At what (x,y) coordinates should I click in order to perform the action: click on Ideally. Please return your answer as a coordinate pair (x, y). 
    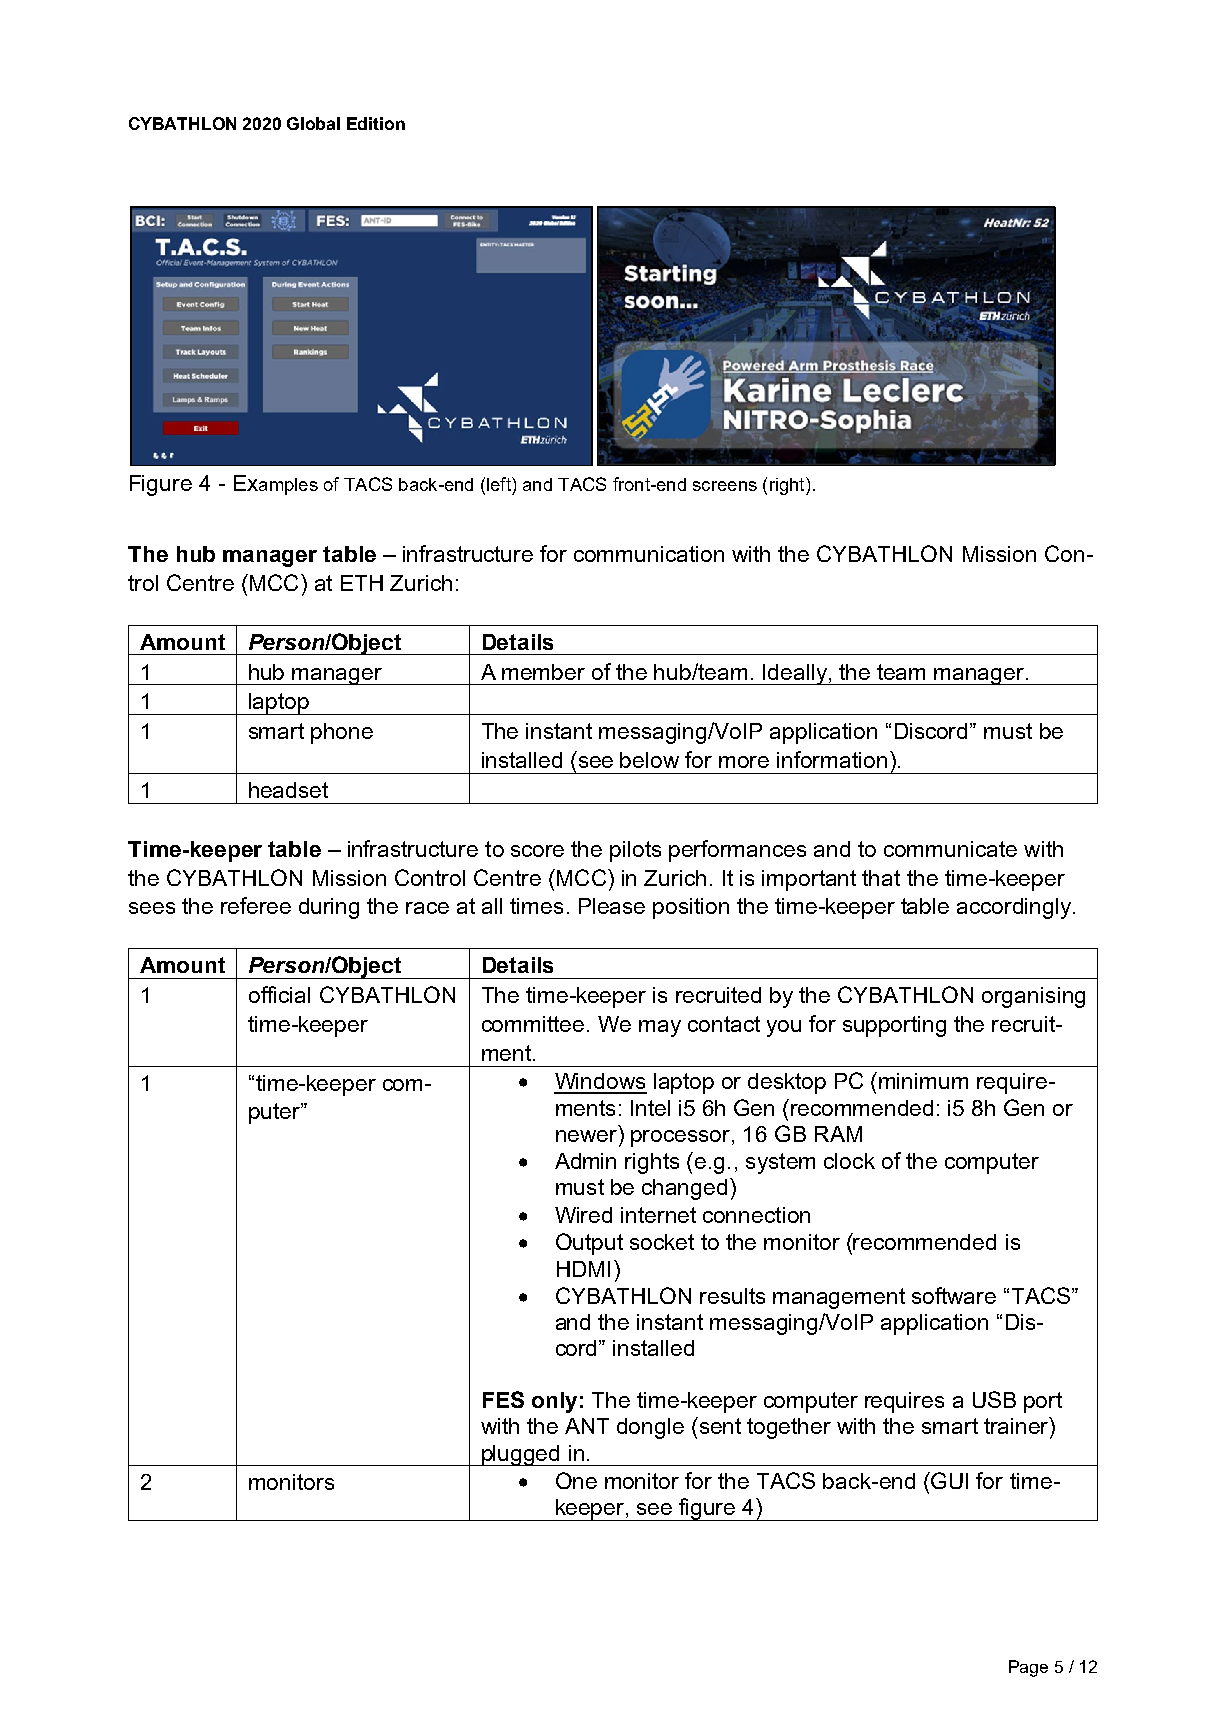
    Looking at the image, I should click on (795, 674).
